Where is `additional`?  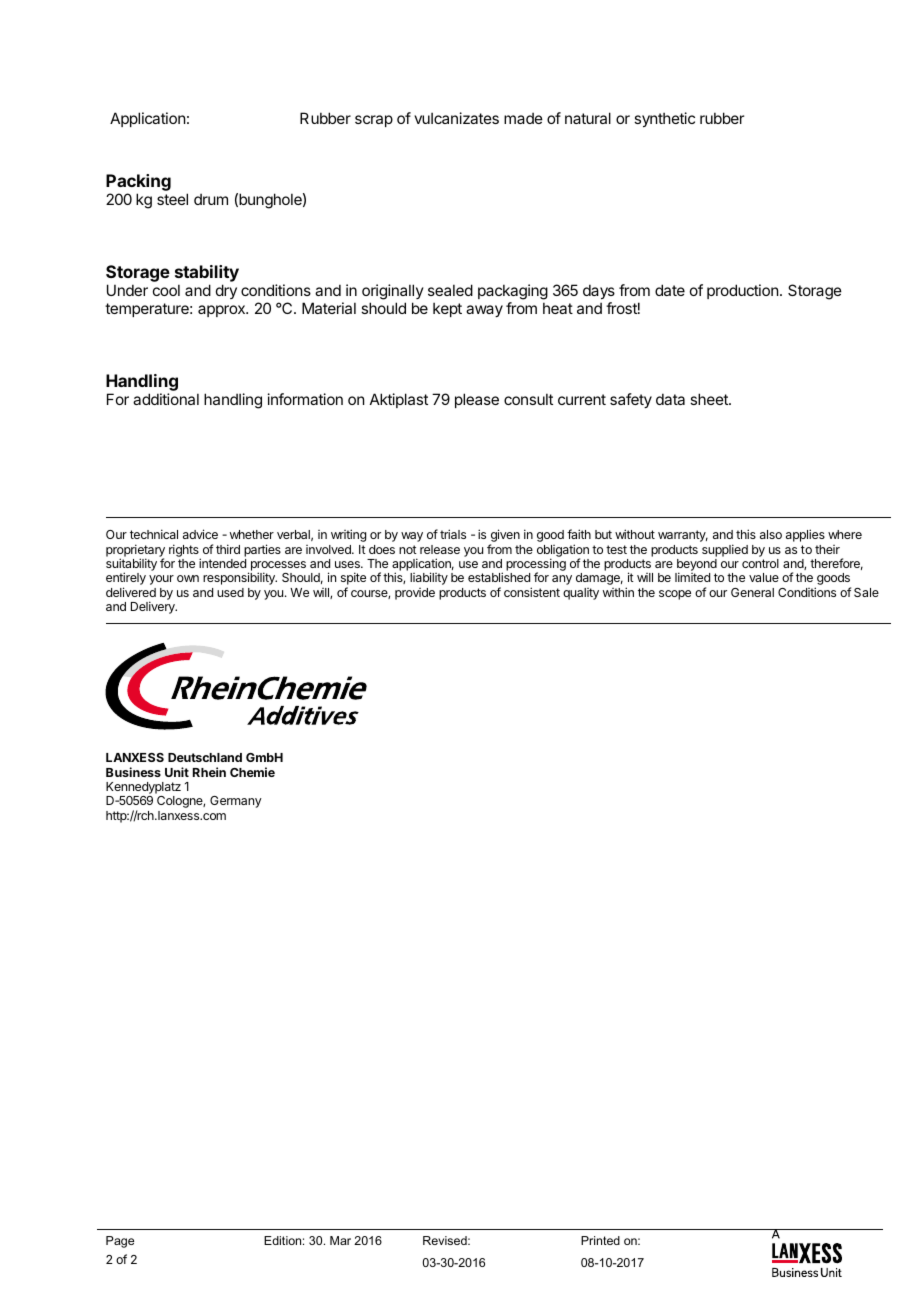
additional is located at coordinates (166, 399).
